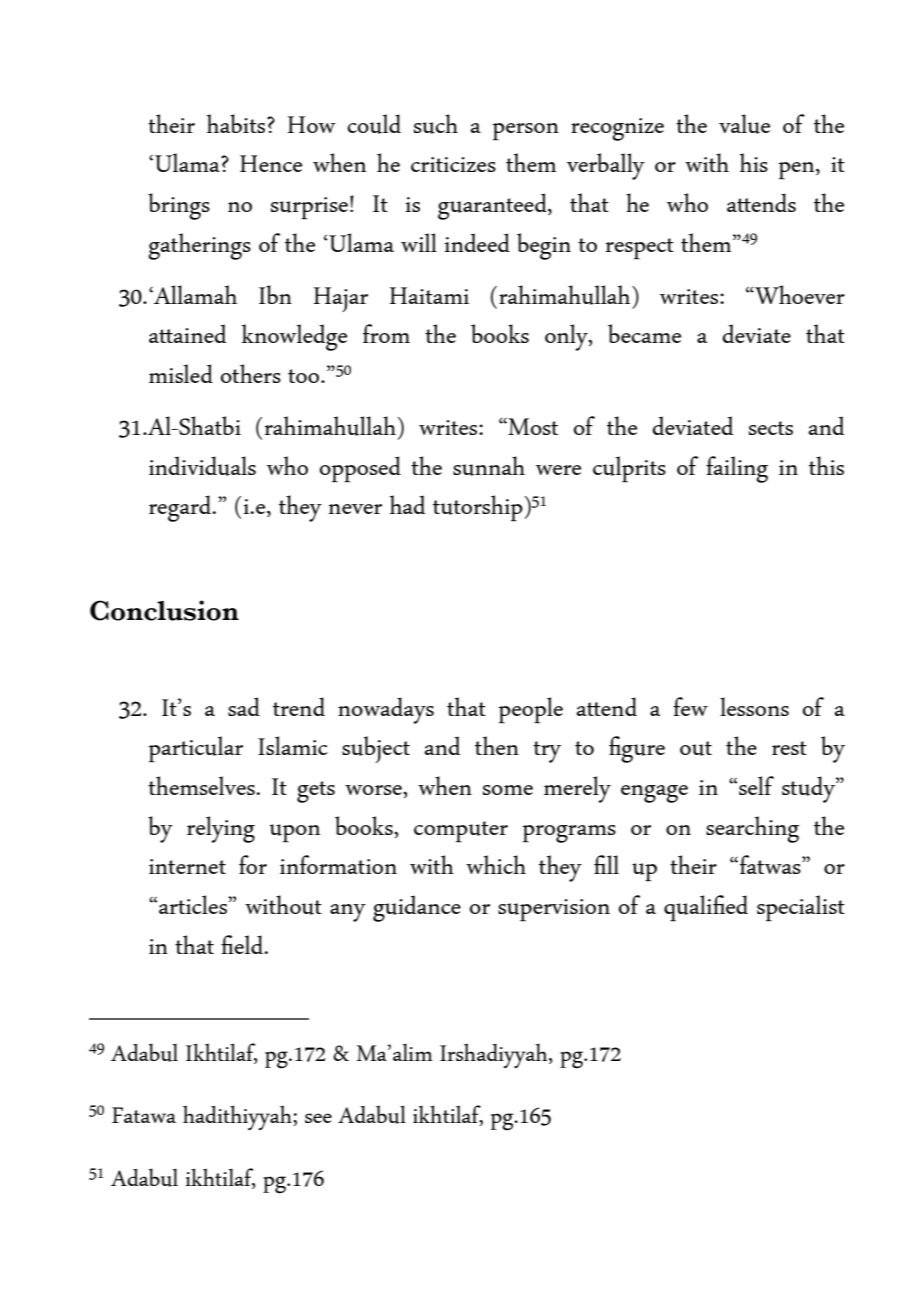 This image has width=924, height=1310. I want to click on Hence, so click(271, 163).
